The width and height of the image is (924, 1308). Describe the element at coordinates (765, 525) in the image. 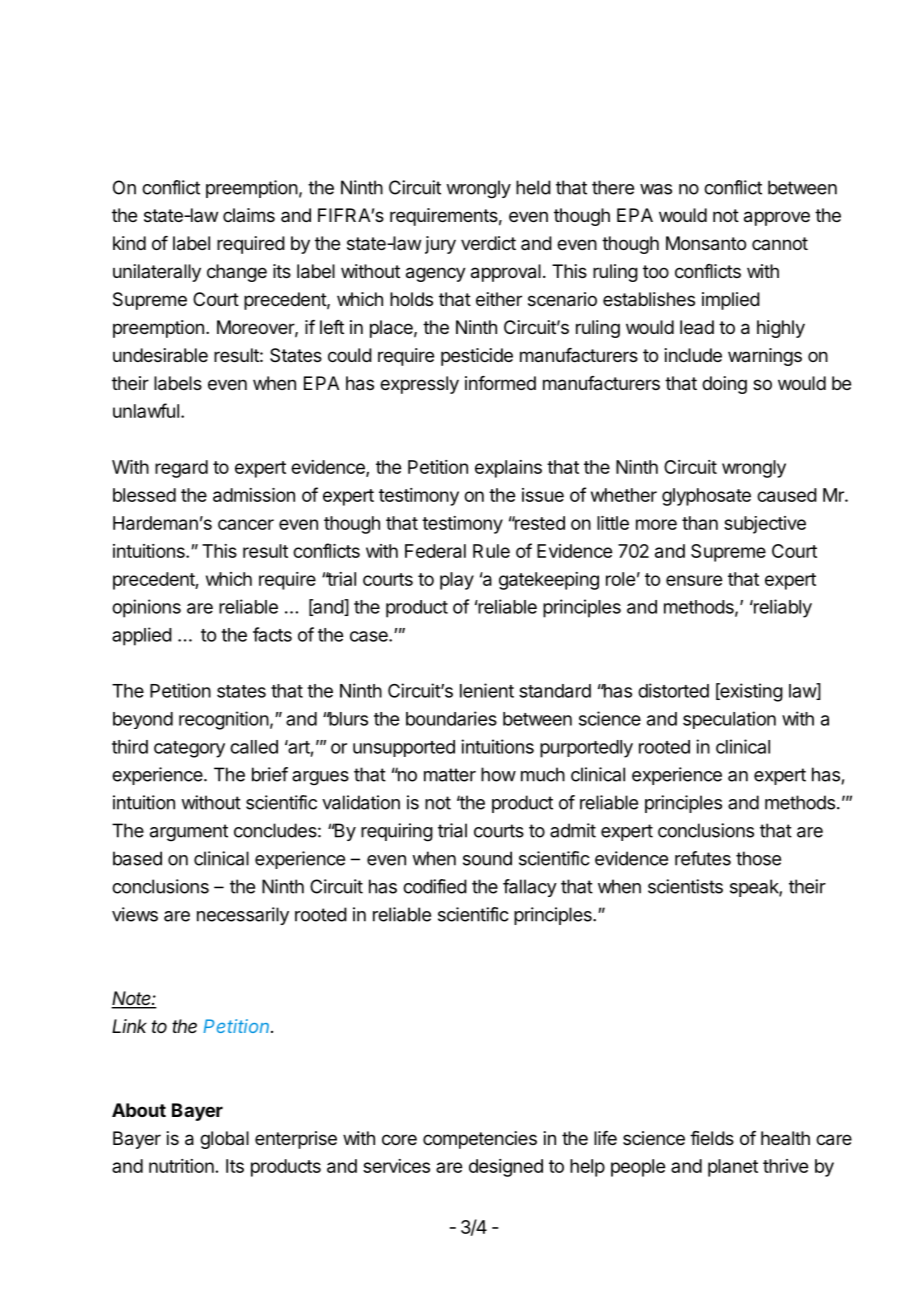

I see `subjective` at that location.
